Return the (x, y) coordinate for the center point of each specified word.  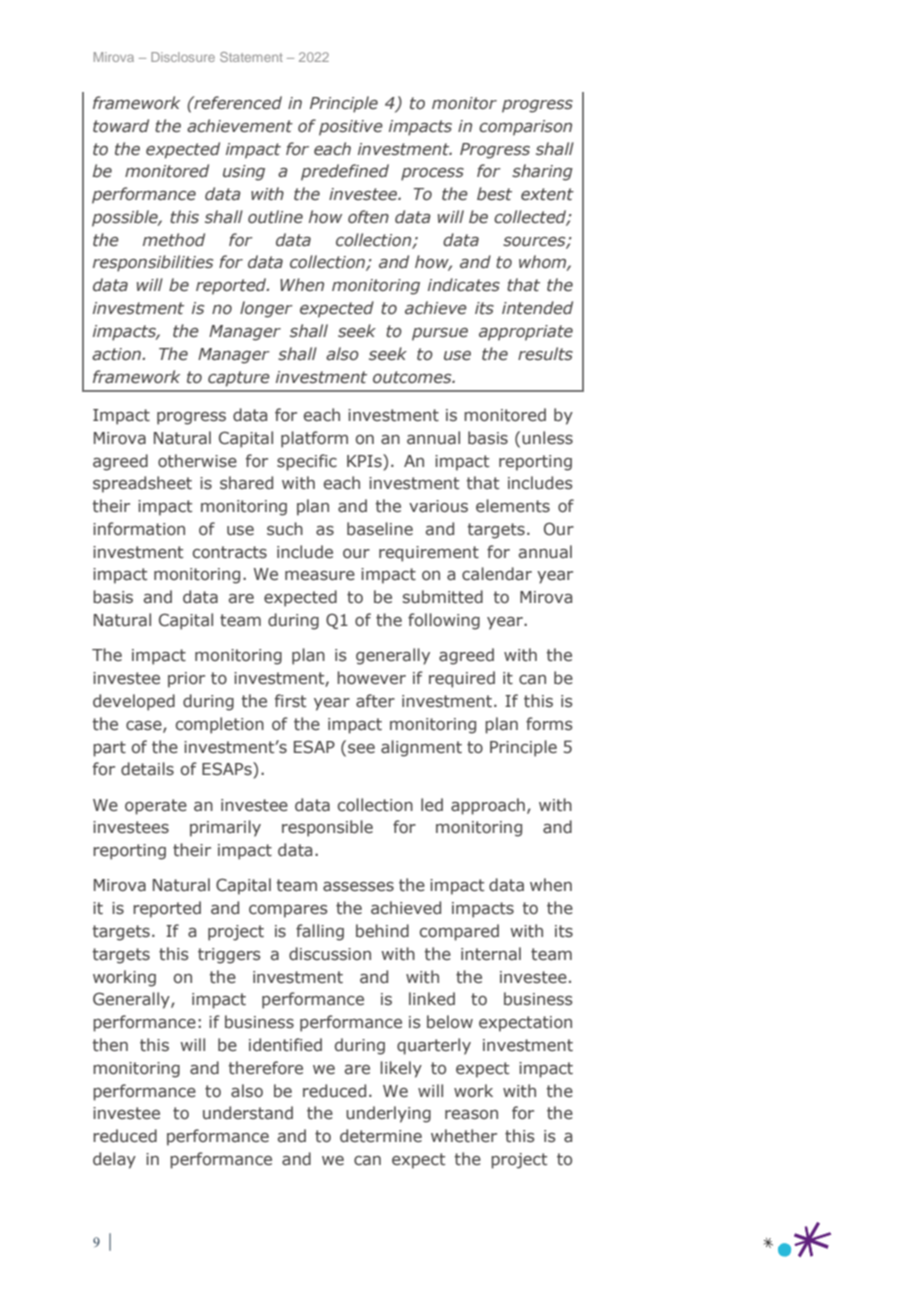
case (145, 726)
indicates (464, 285)
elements (513, 506)
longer (266, 309)
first (290, 701)
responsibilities (153, 263)
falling (320, 932)
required (462, 679)
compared (459, 932)
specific (307, 462)
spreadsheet (142, 484)
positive (351, 128)
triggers (229, 956)
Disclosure (183, 57)
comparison (525, 128)
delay (114, 1160)
